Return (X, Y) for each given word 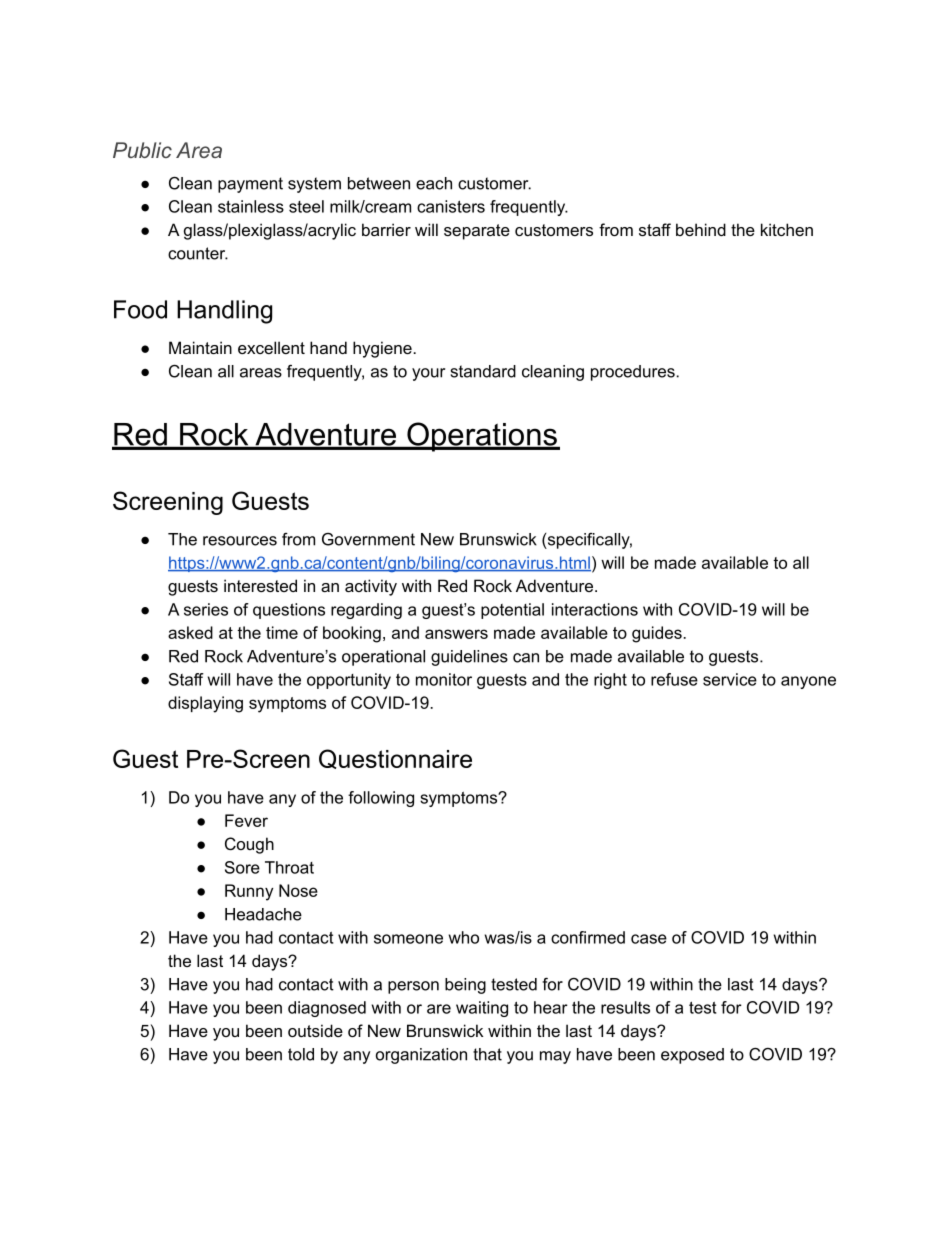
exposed (692, 1056)
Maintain (200, 347)
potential (512, 611)
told (301, 1054)
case (649, 939)
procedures (634, 373)
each (434, 183)
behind (701, 229)
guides (658, 634)
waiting (482, 1009)
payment (250, 185)
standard (483, 371)
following (381, 799)
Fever (246, 820)
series (206, 609)
